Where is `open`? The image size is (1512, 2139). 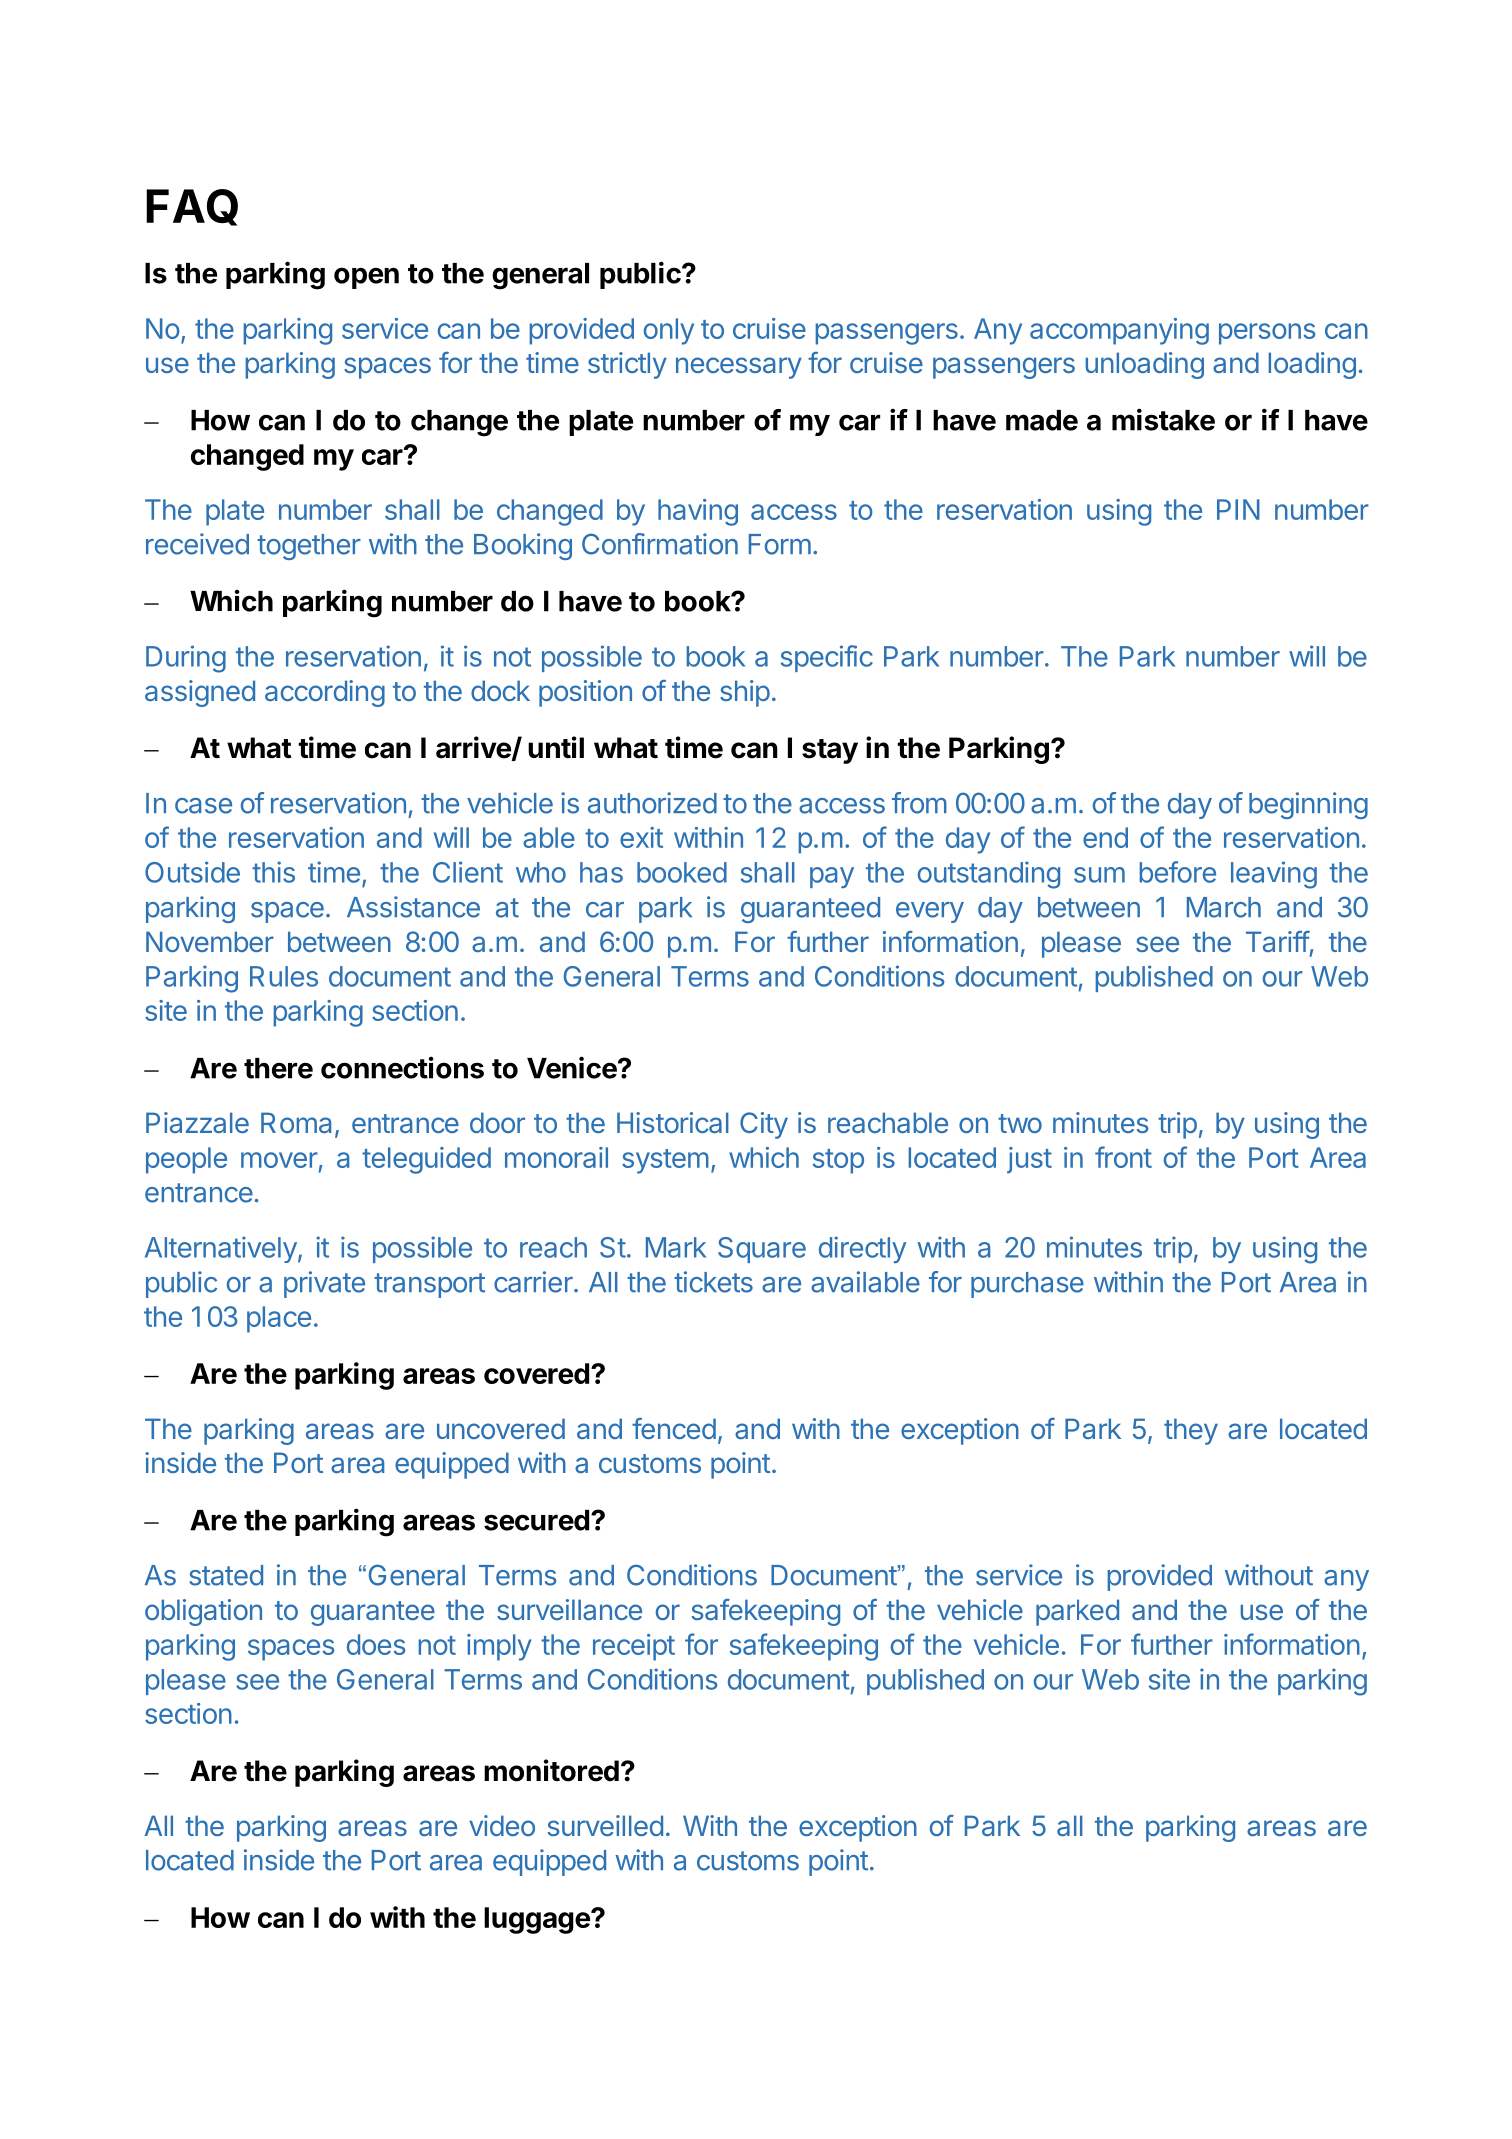 open is located at coordinates (366, 278).
